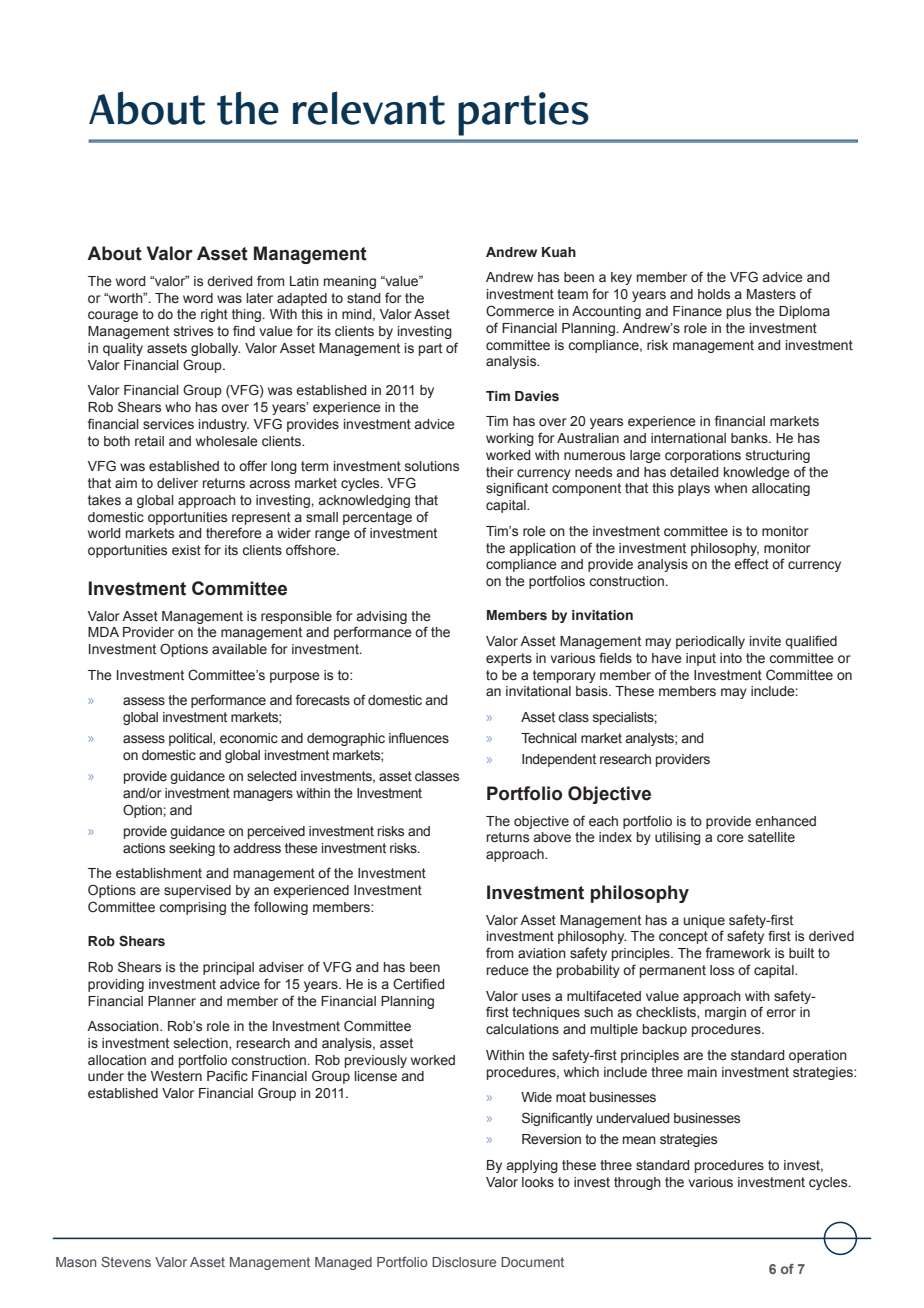 The width and height of the screenshot is (924, 1308). Describe the element at coordinates (714, 294) in the screenshot. I see `holds` at that location.
